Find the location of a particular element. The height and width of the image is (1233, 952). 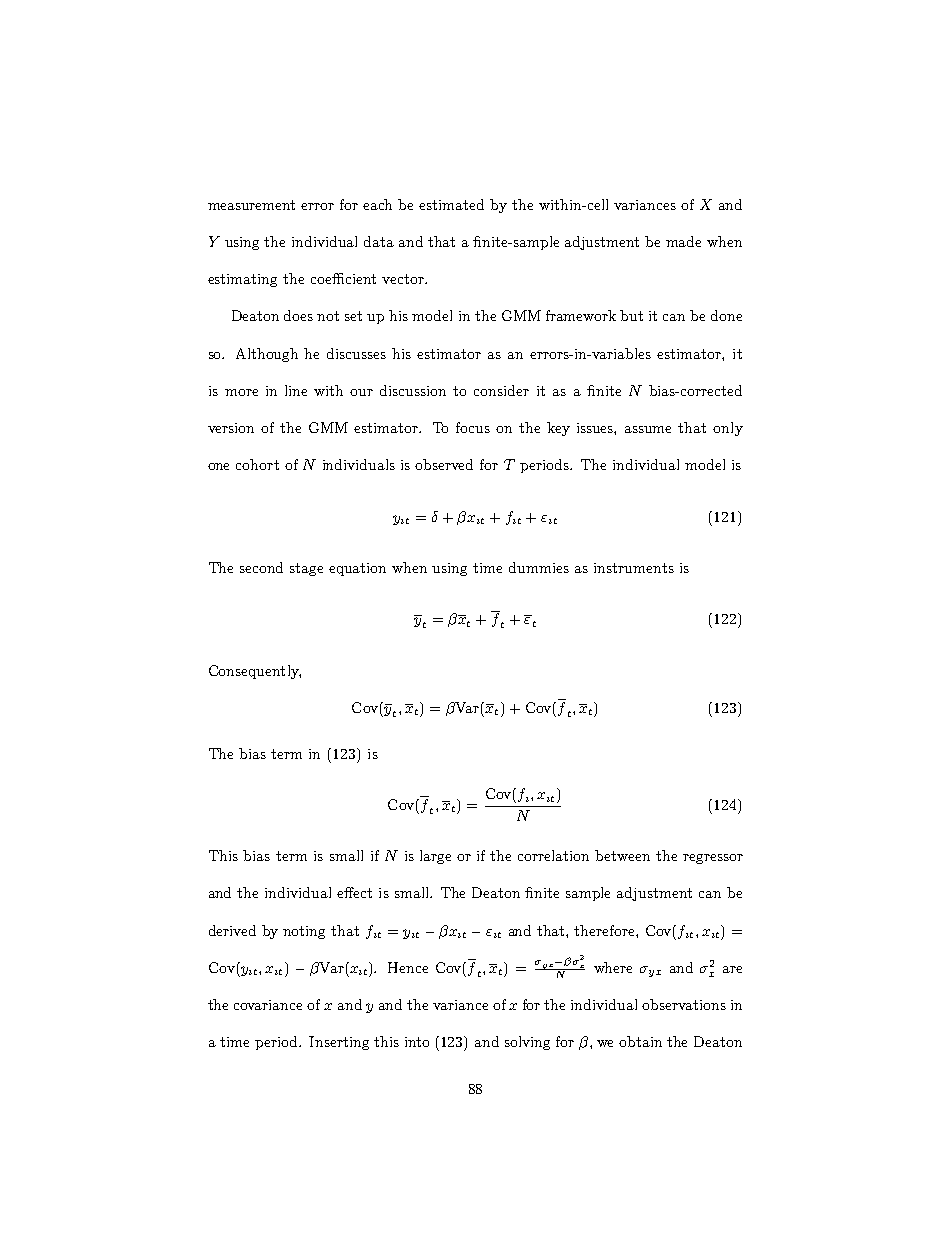

cohort is located at coordinates (257, 464).
